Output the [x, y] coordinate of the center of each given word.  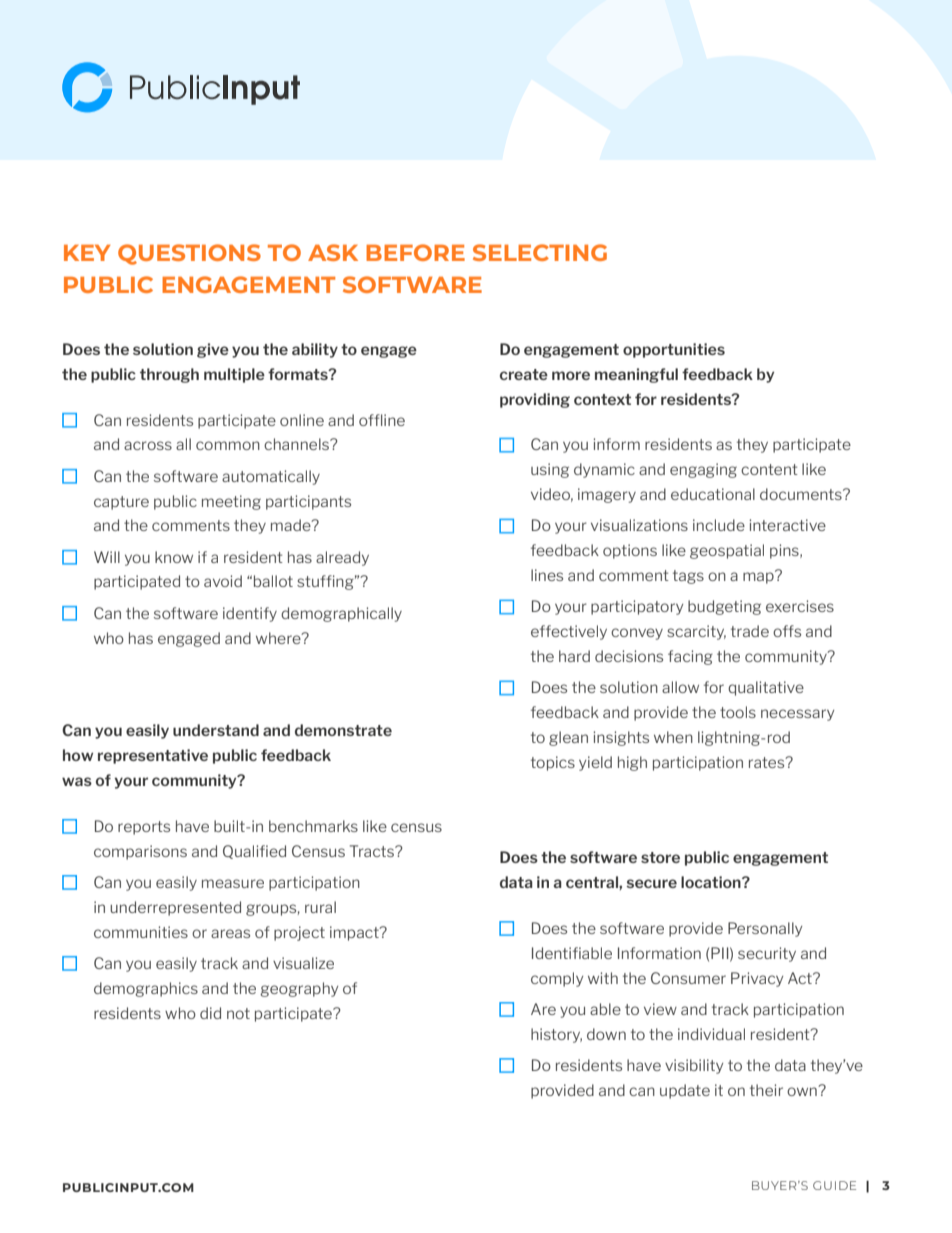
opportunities [674, 350]
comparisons [140, 852]
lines [547, 575]
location [712, 882]
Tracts [373, 851]
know [174, 557]
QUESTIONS [189, 254]
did [210, 1013]
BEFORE [415, 252]
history [556, 1035]
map [759, 577]
